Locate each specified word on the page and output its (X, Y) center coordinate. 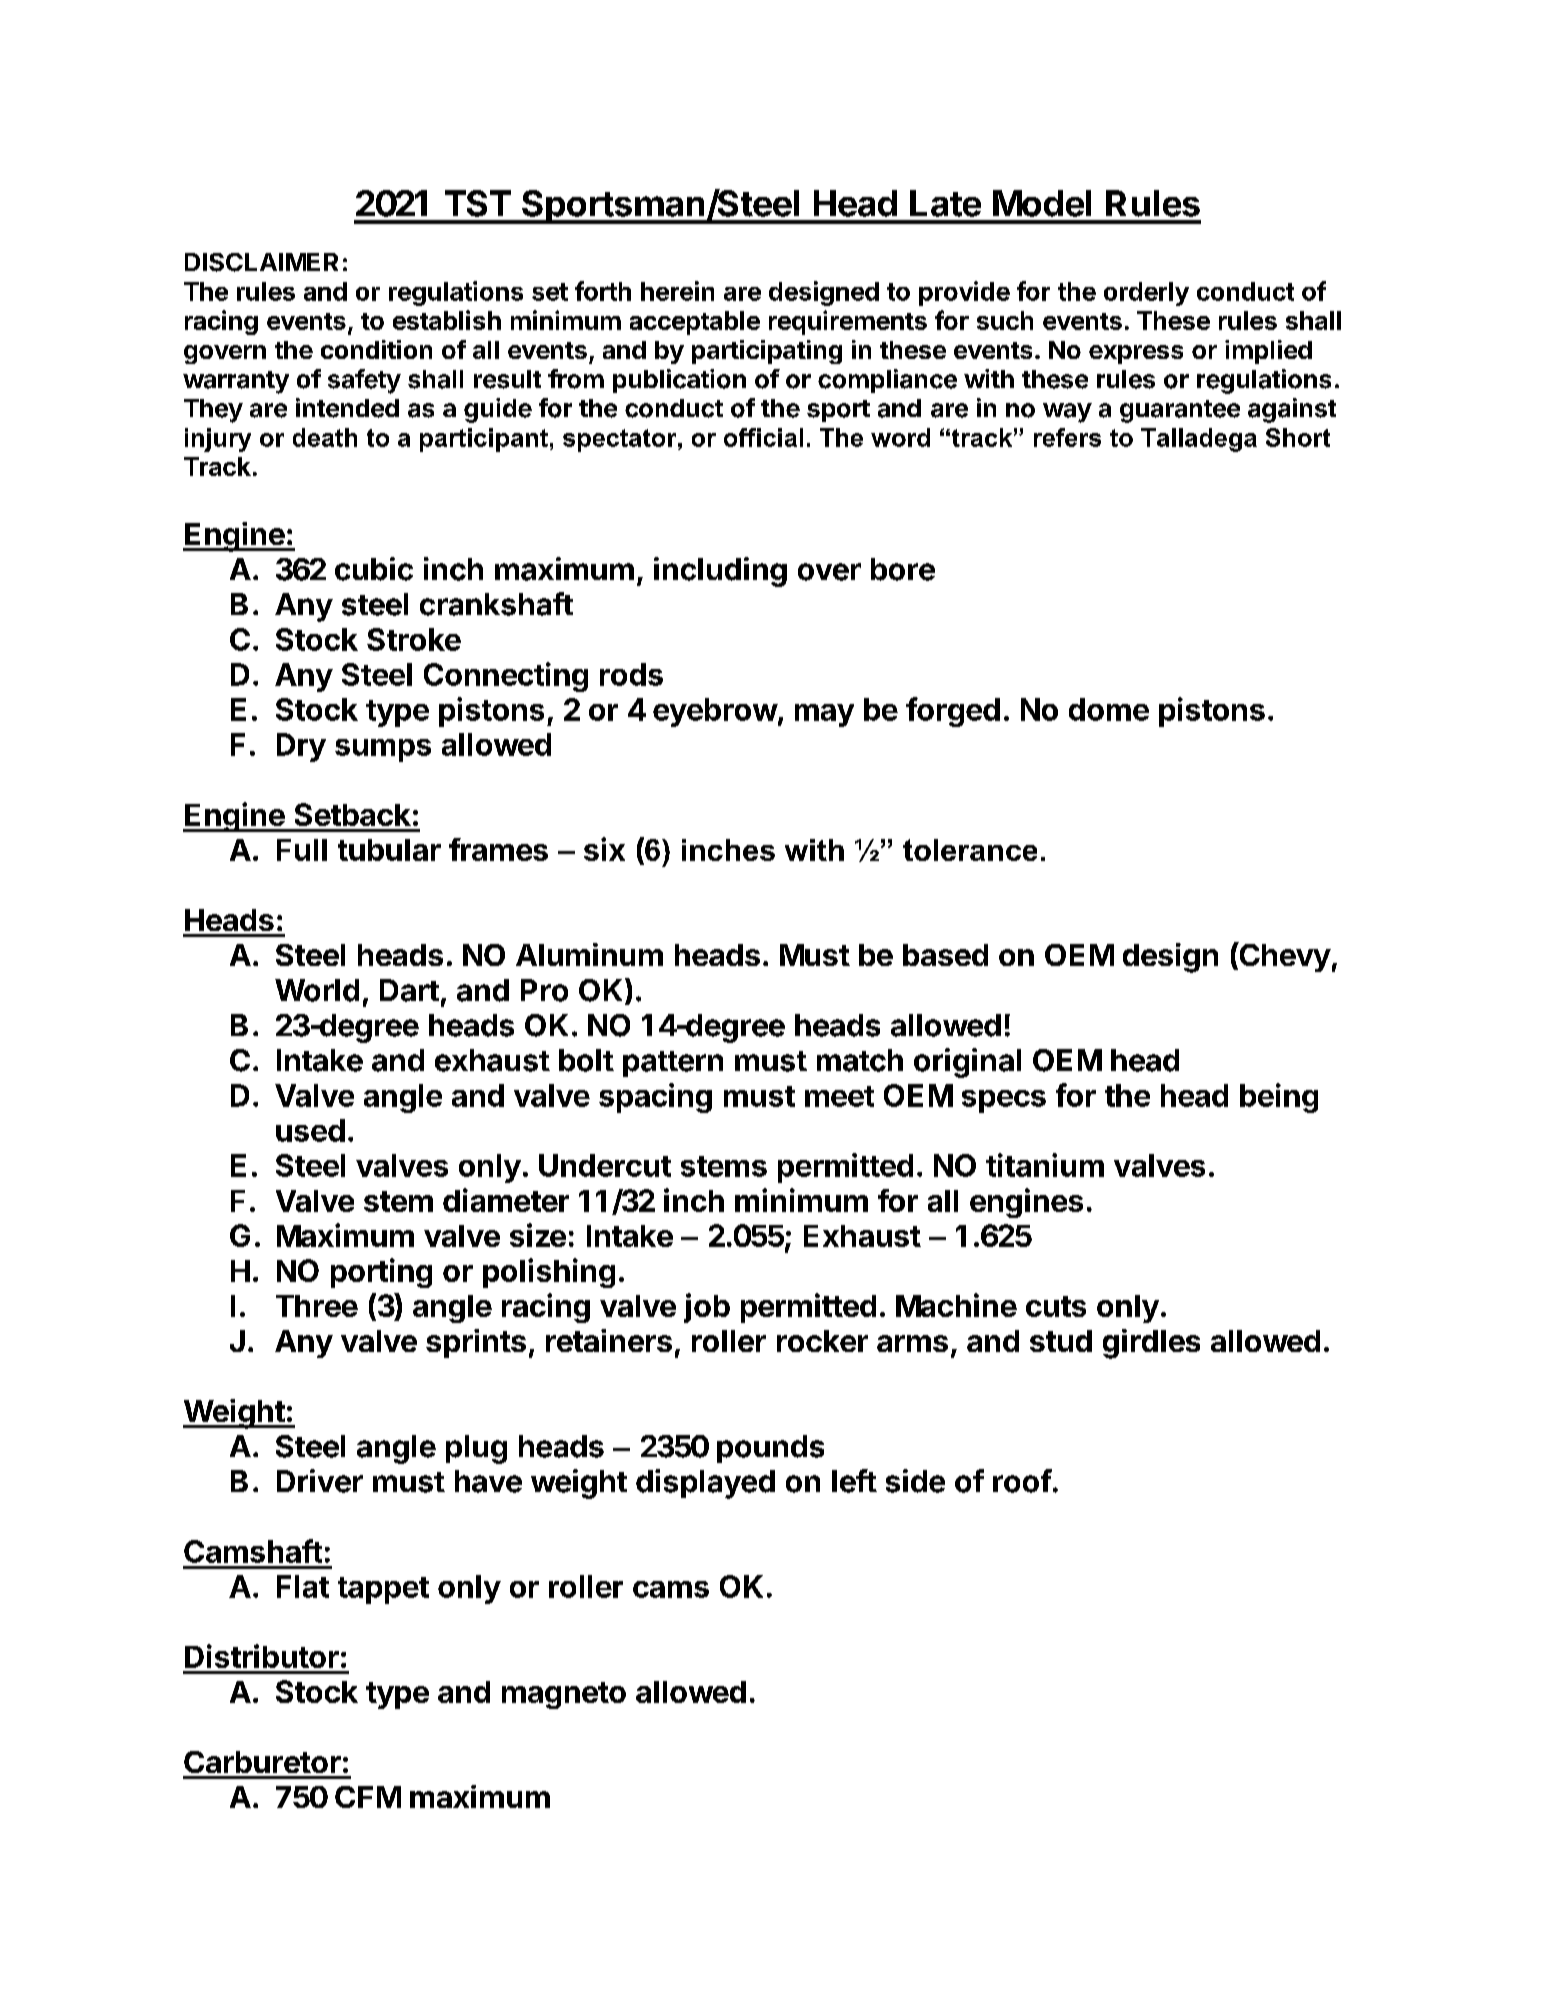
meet (839, 1096)
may (824, 715)
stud (1061, 1341)
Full (302, 850)
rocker (822, 1341)
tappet (383, 1590)
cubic (374, 569)
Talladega (1199, 440)
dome (1109, 709)
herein (677, 291)
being (1279, 1098)
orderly (1146, 294)
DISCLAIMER (261, 262)
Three (317, 1306)
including (720, 572)
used (310, 1130)
